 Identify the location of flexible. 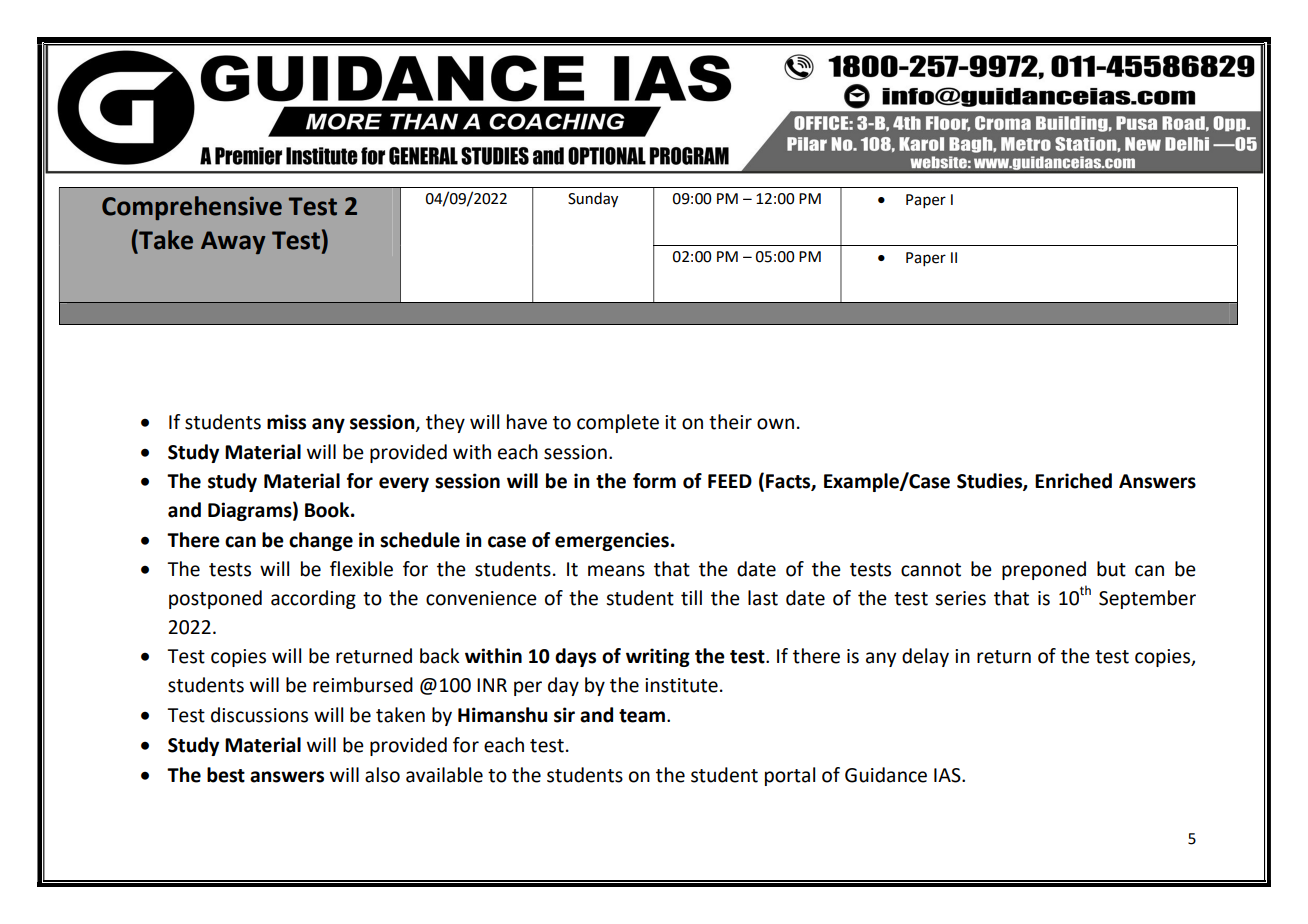
(361, 569).
